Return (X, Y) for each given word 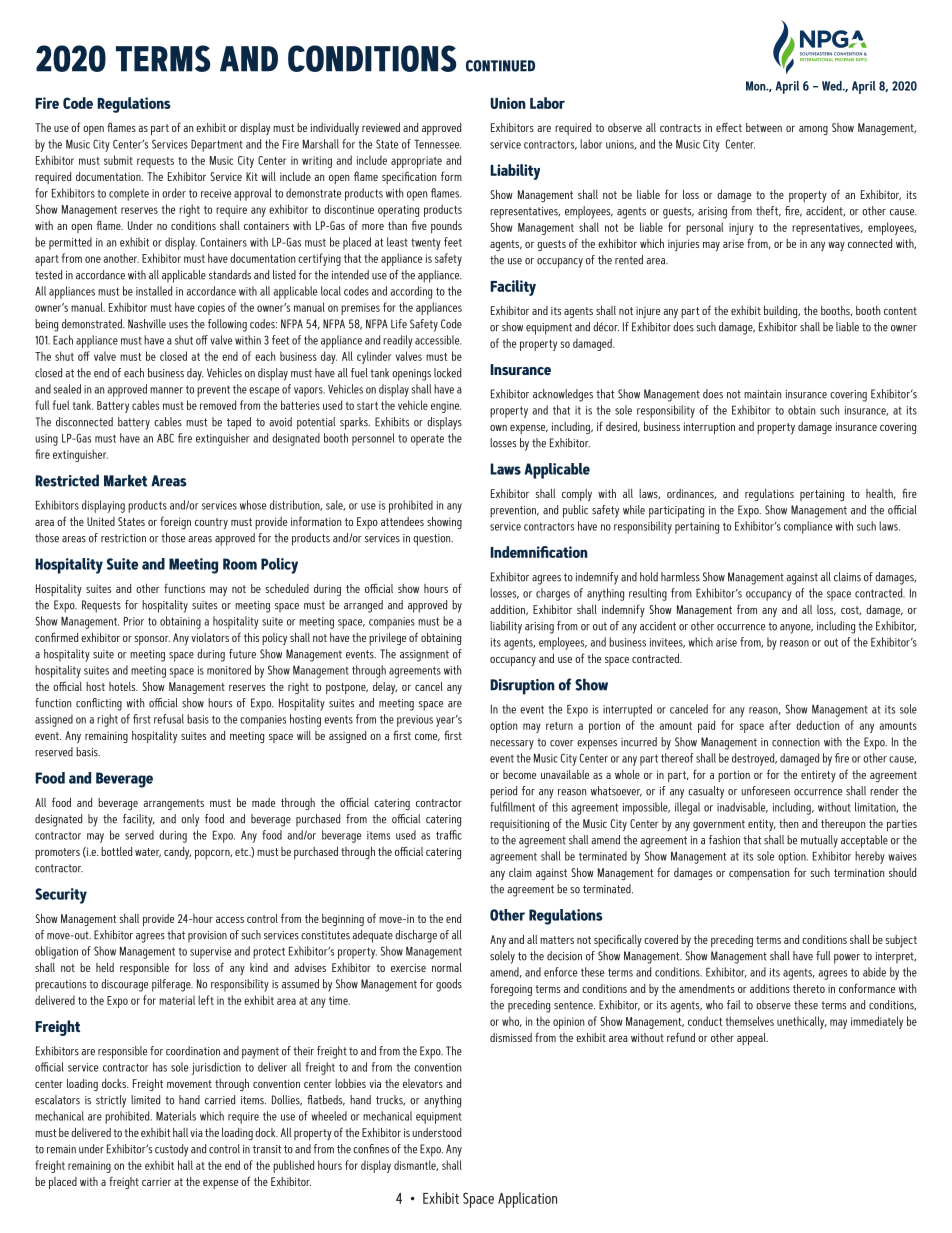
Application (527, 1200)
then (788, 823)
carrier (156, 1181)
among (813, 130)
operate (427, 440)
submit (118, 160)
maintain (762, 394)
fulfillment (512, 807)
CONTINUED (500, 66)
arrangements (173, 804)
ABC (165, 438)
